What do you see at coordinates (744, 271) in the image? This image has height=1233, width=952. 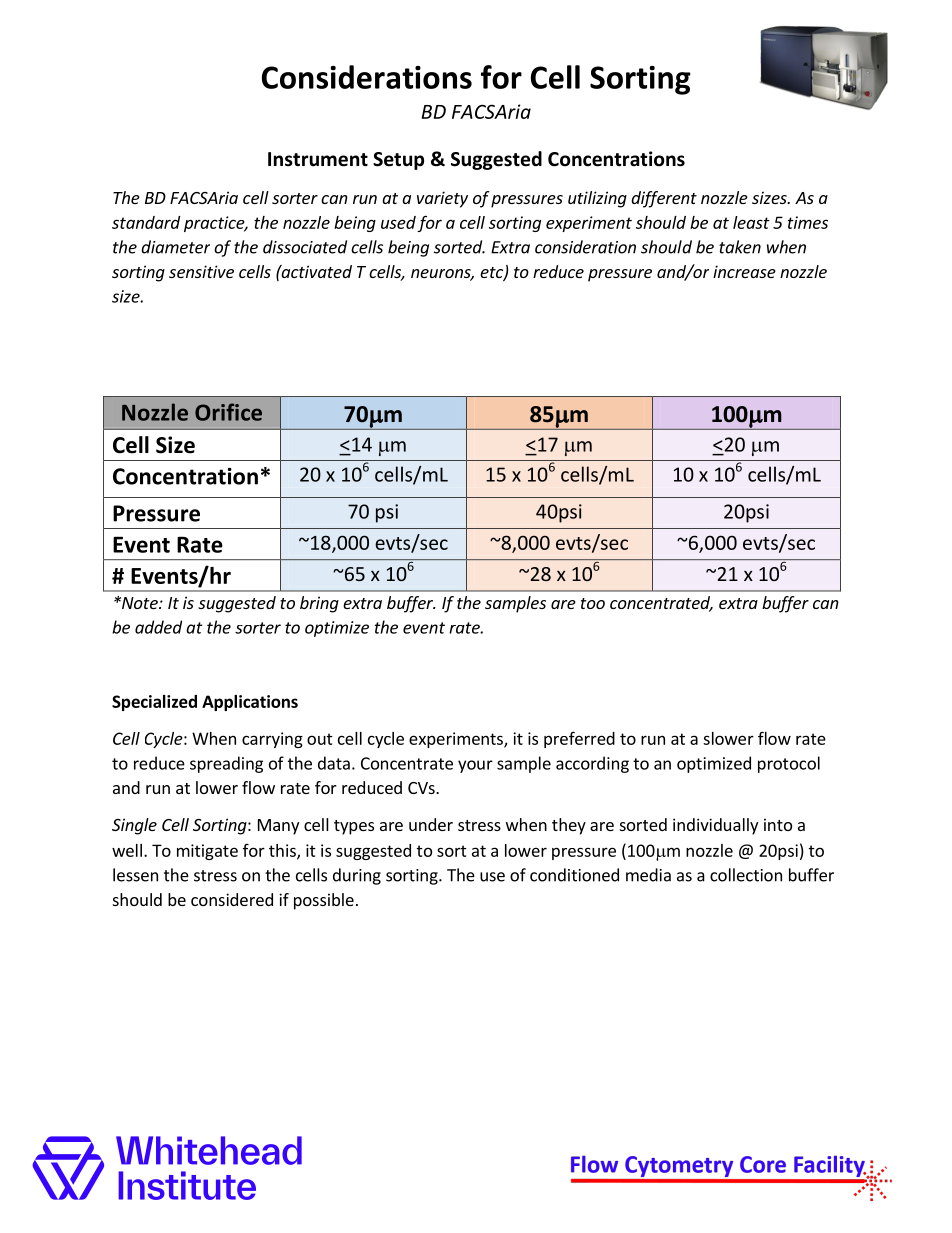 I see `increase` at bounding box center [744, 271].
